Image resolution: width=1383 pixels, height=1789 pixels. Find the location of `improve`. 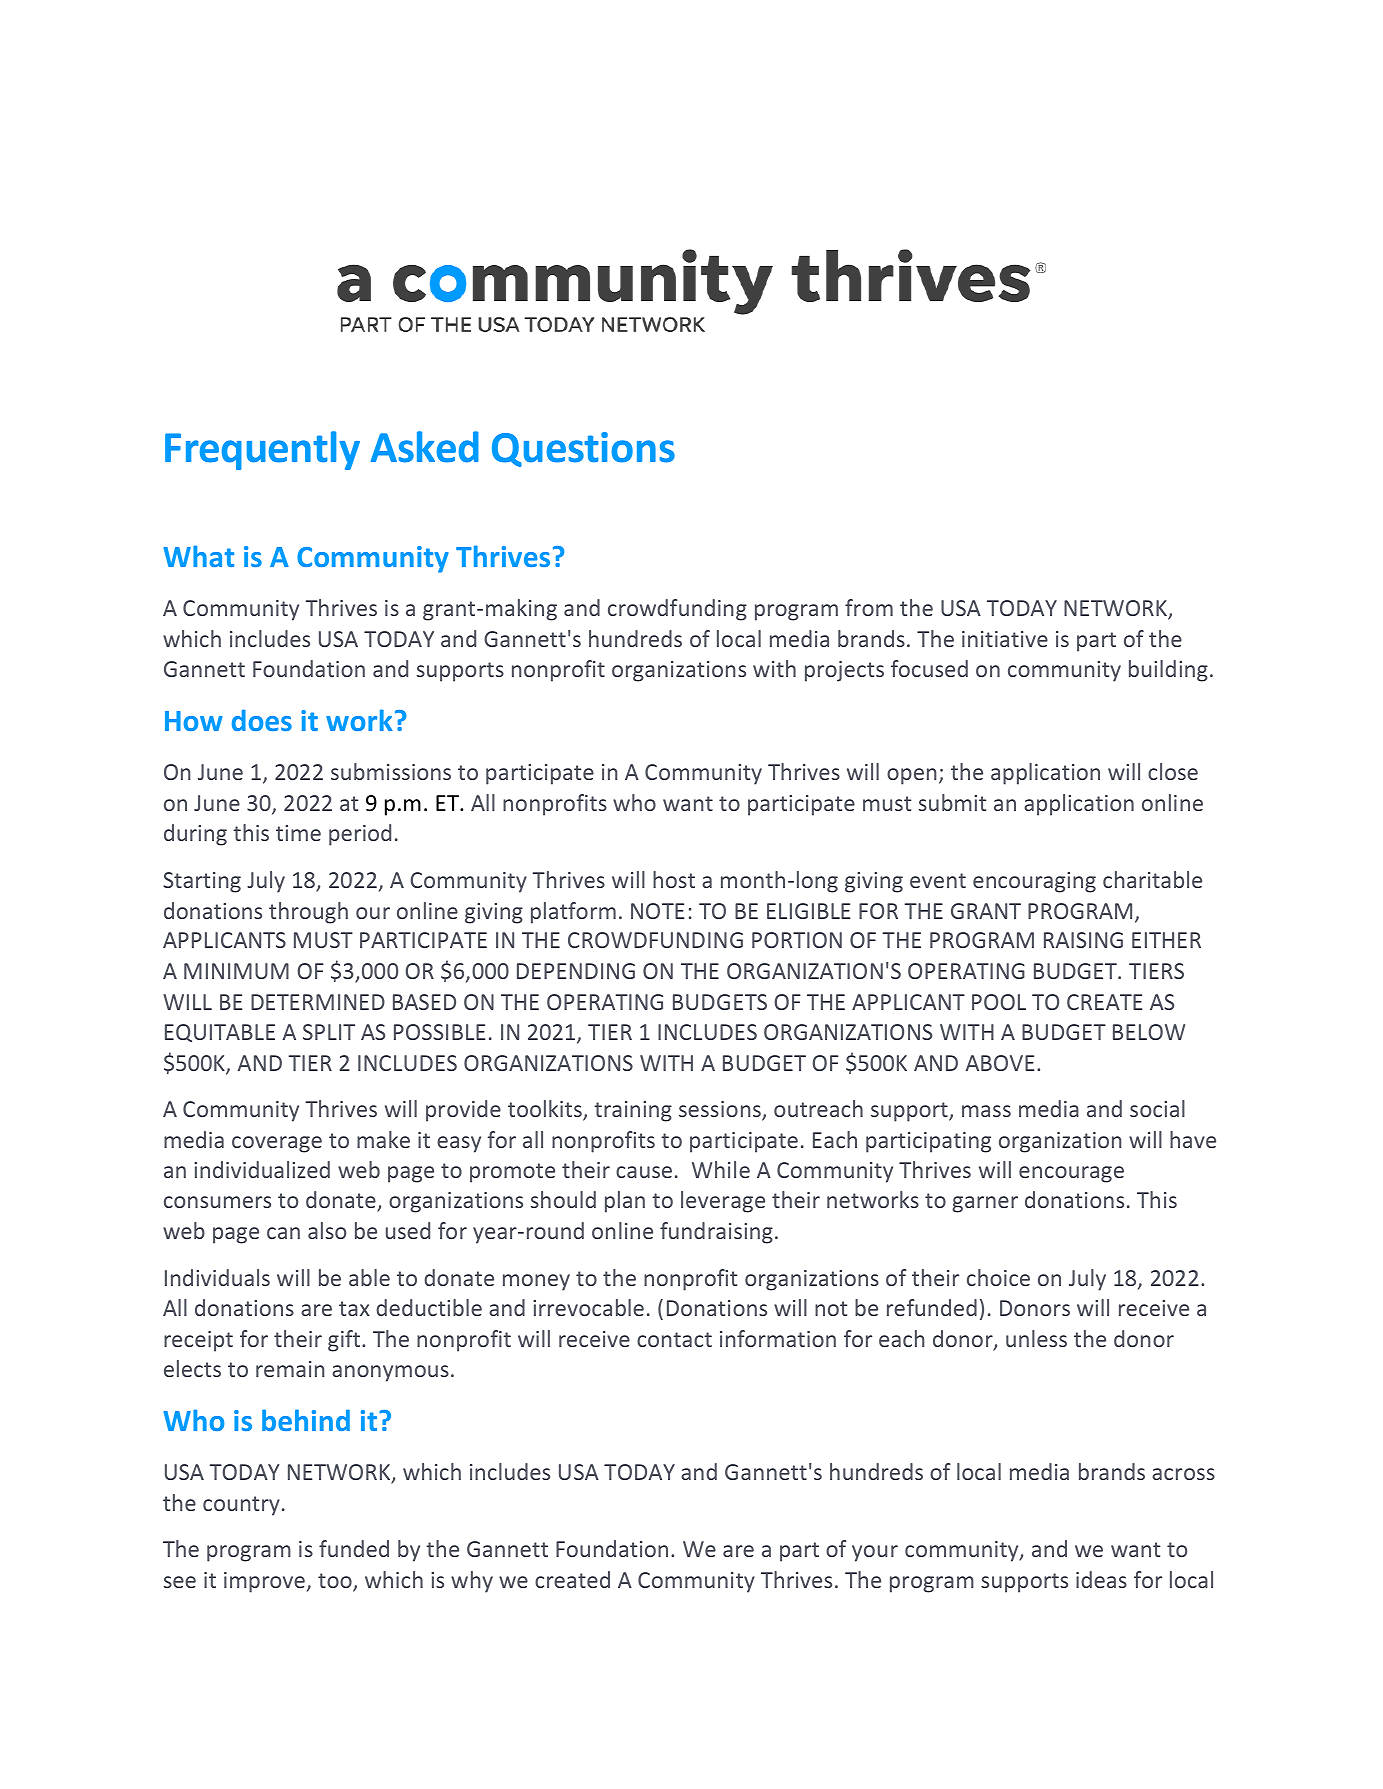

improve is located at coordinates (264, 1582).
